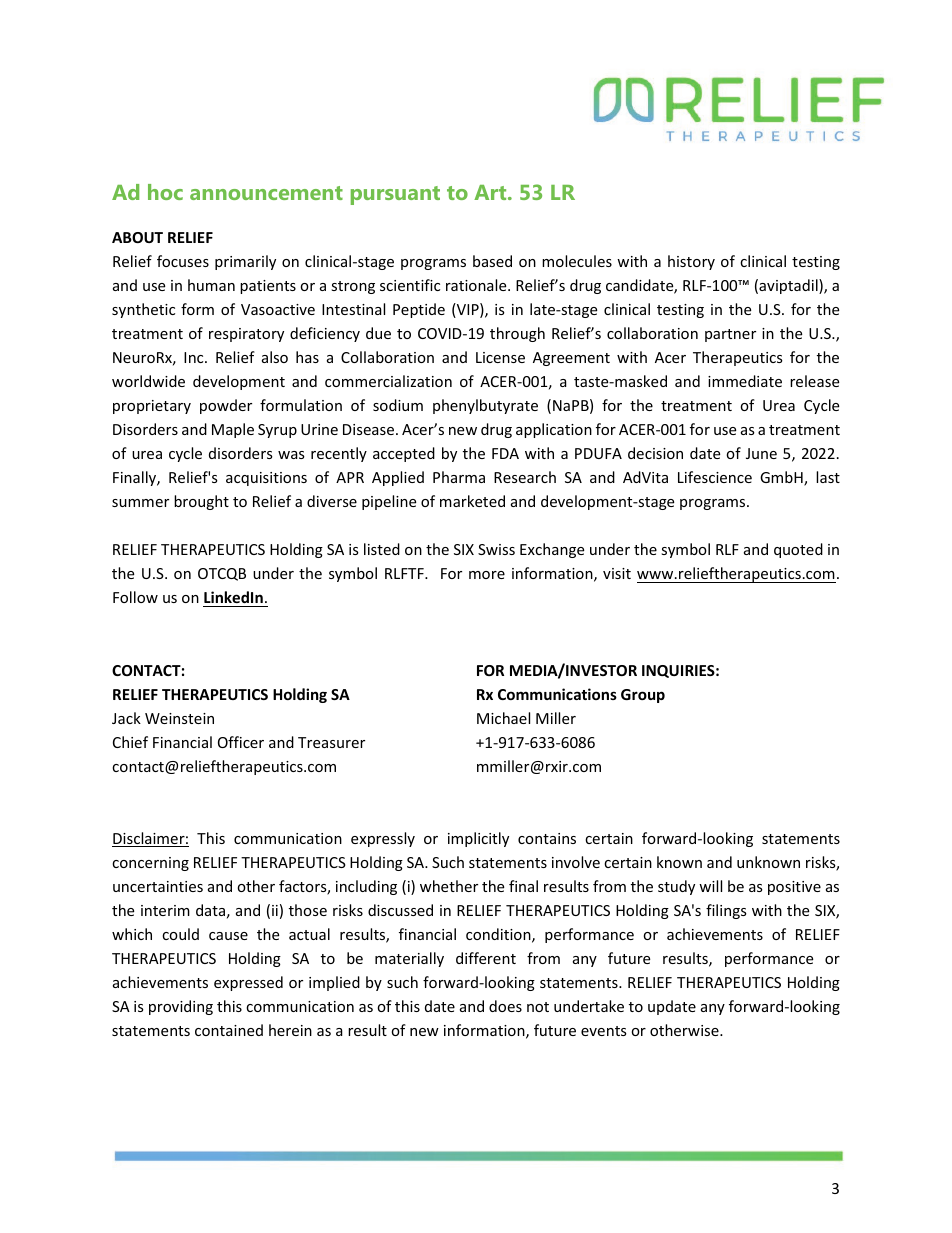 The width and height of the screenshot is (952, 1233). I want to click on Group, so click(643, 696).
